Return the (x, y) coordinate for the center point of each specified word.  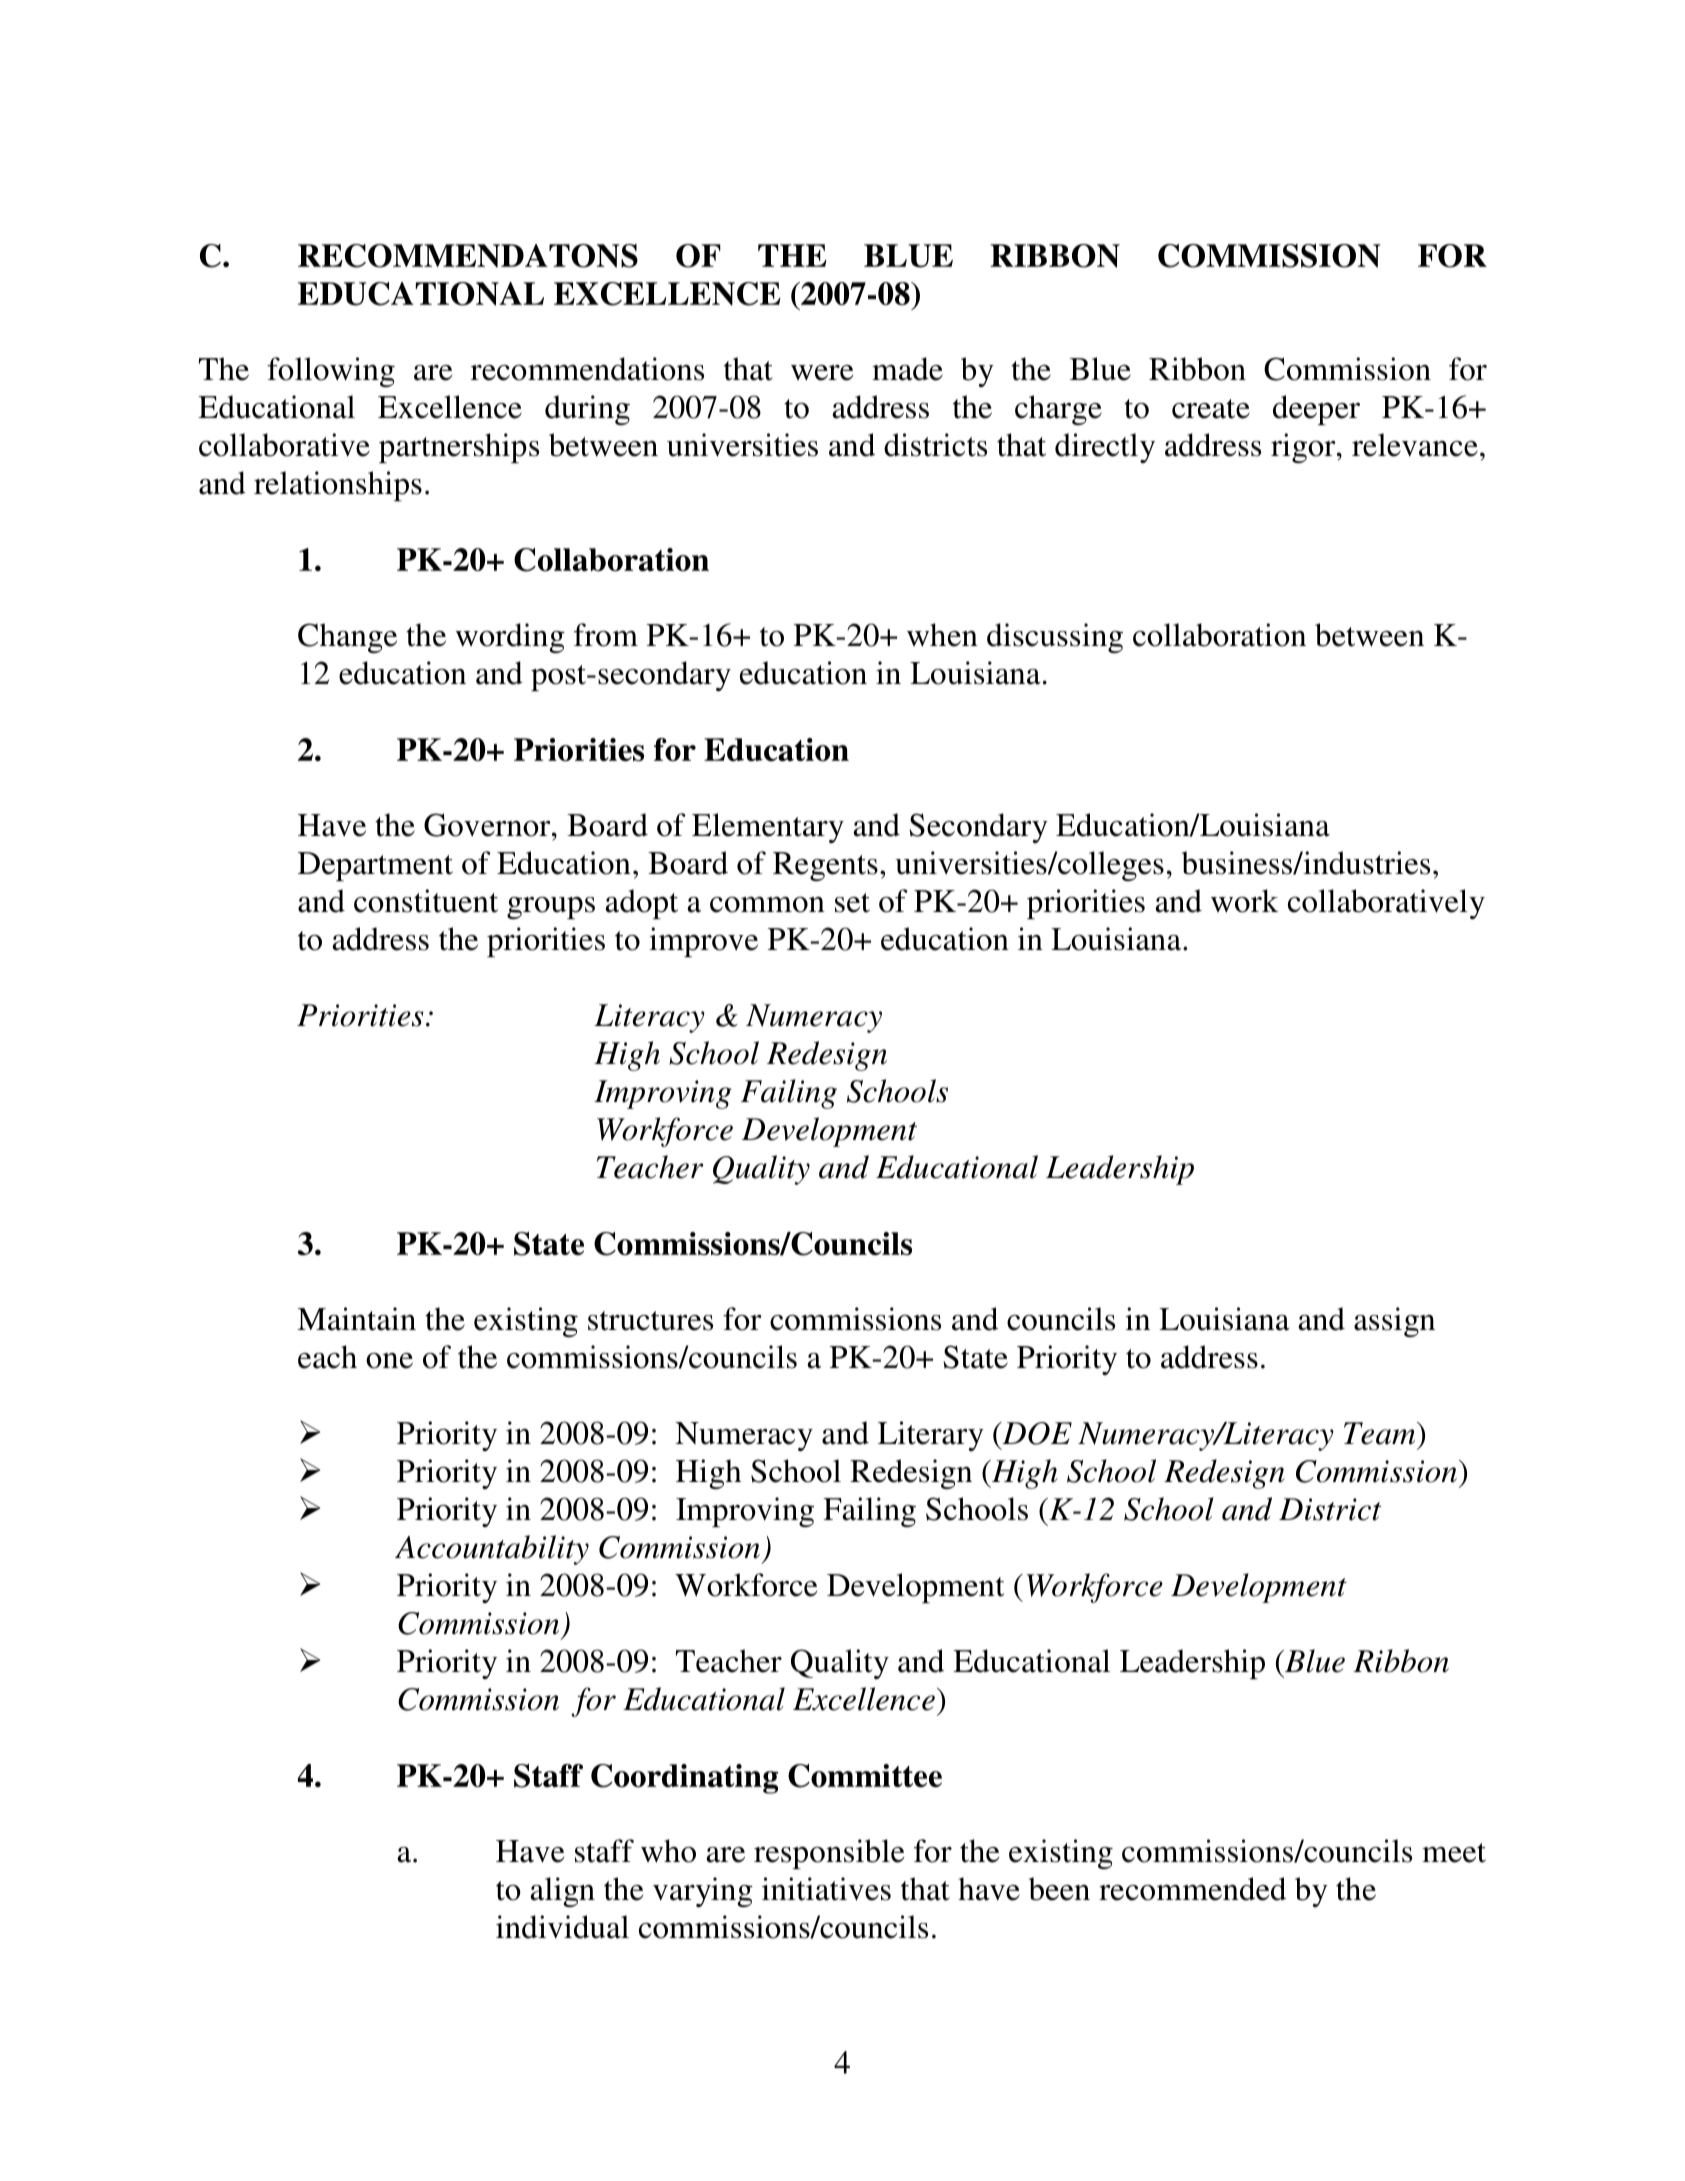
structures (650, 1321)
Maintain (356, 1319)
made (907, 369)
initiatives (826, 1889)
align (562, 1892)
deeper (1316, 410)
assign (1394, 1322)
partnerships (459, 448)
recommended (1192, 1889)
